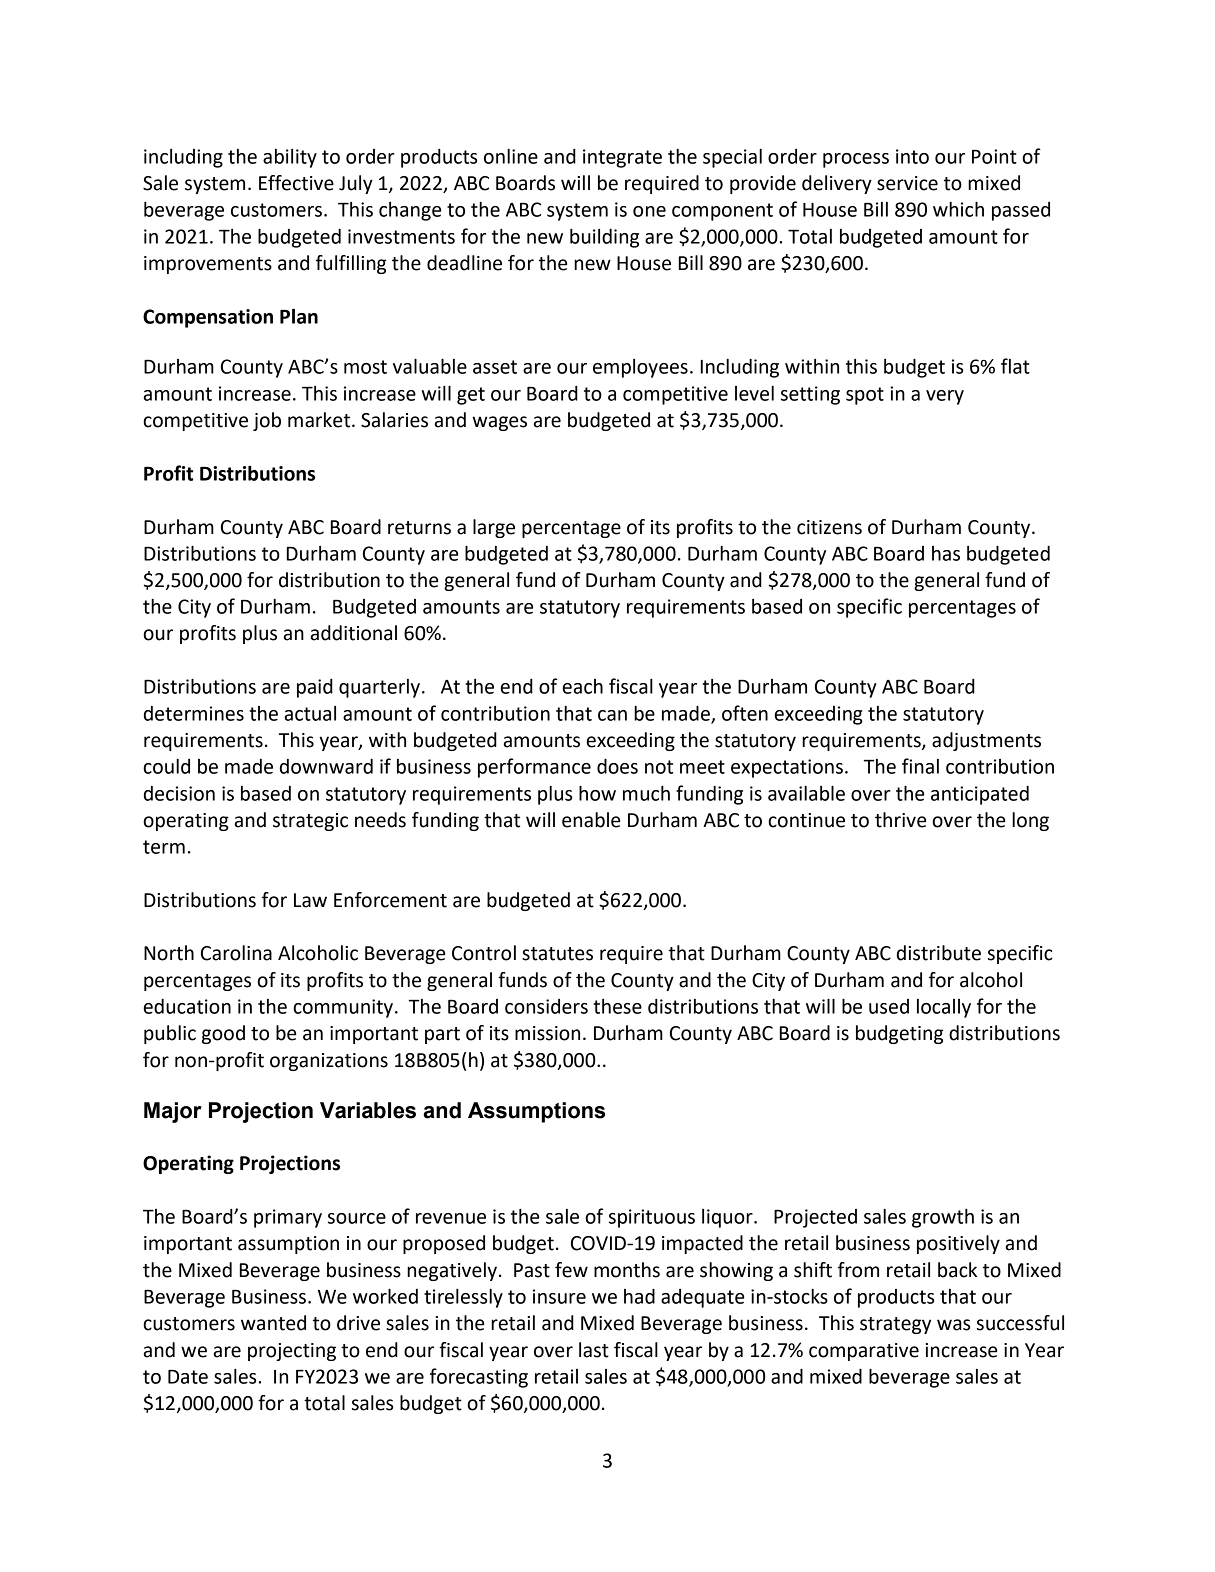 The image size is (1215, 1572). I want to click on service, so click(907, 183).
